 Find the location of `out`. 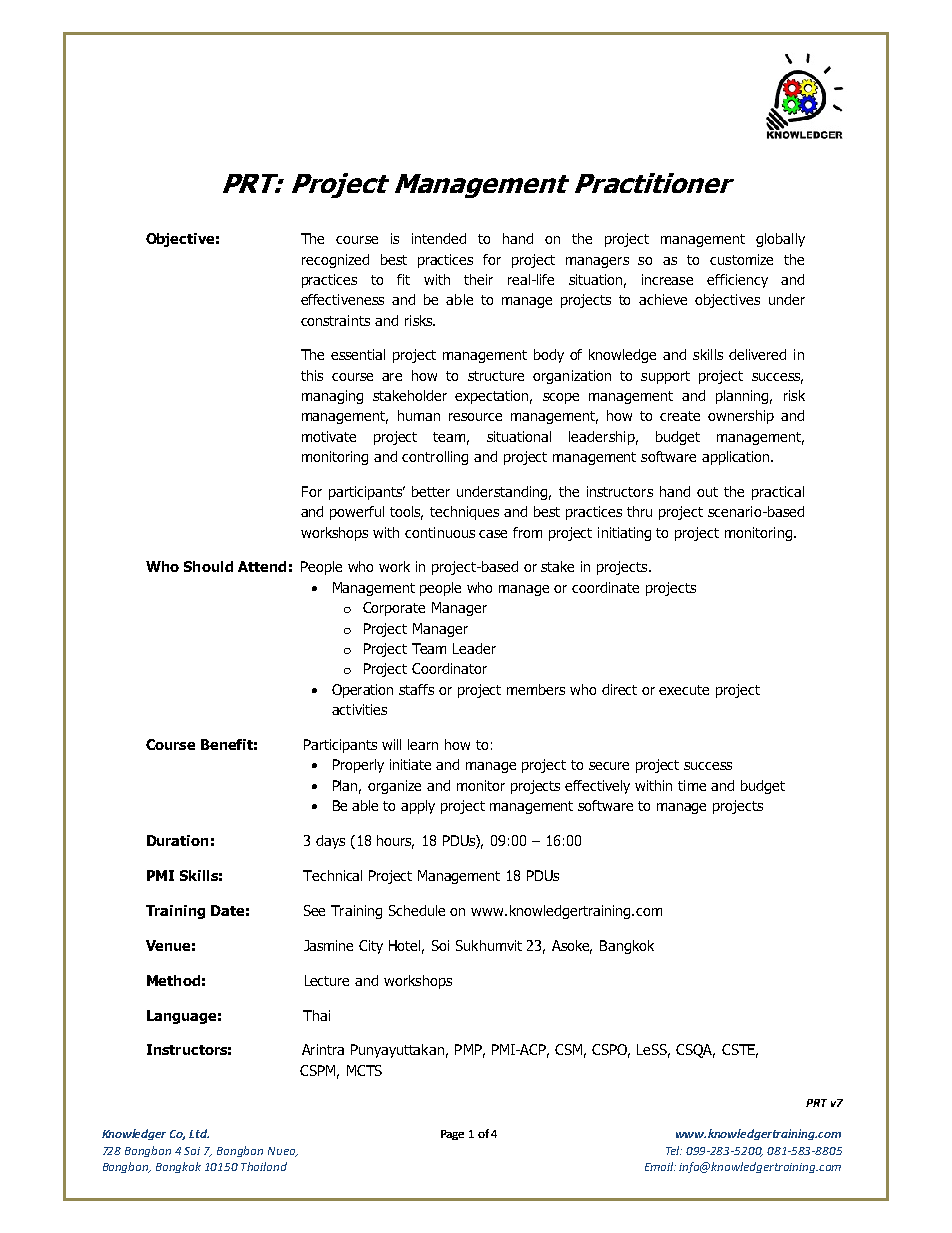

out is located at coordinates (707, 492).
